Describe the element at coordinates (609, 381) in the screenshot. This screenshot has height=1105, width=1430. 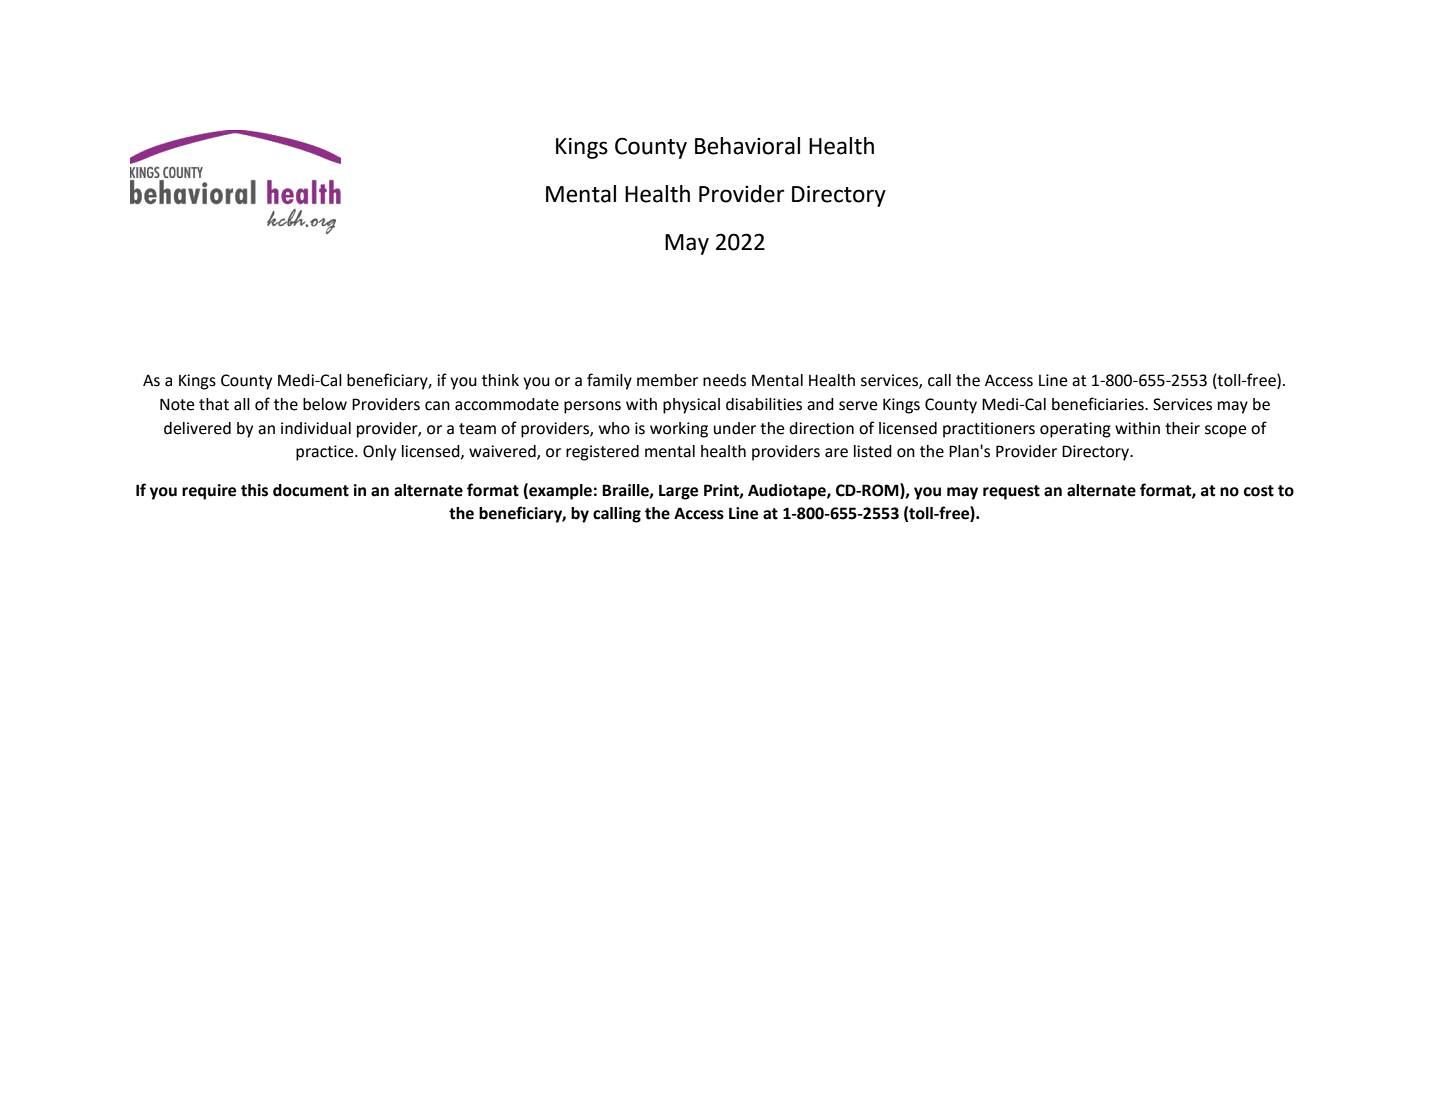
I see `family` at that location.
